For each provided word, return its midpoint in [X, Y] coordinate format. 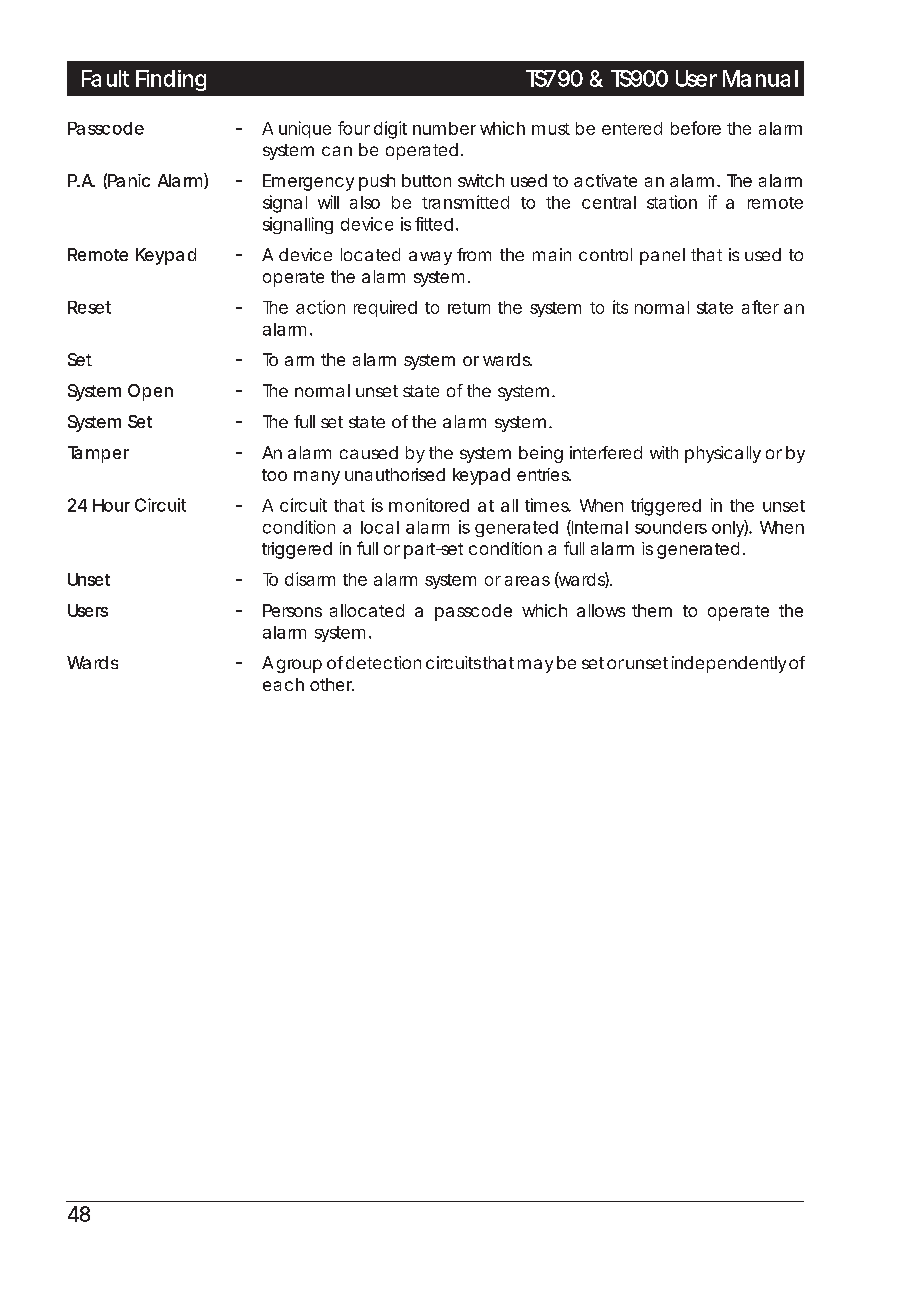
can [337, 151]
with [664, 452]
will [328, 202]
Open [150, 392]
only [730, 528]
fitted [436, 224]
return [469, 308]
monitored [429, 505]
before [696, 128]
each [283, 684]
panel [662, 256]
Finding [171, 80]
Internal [599, 528]
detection [383, 662]
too [274, 475]
